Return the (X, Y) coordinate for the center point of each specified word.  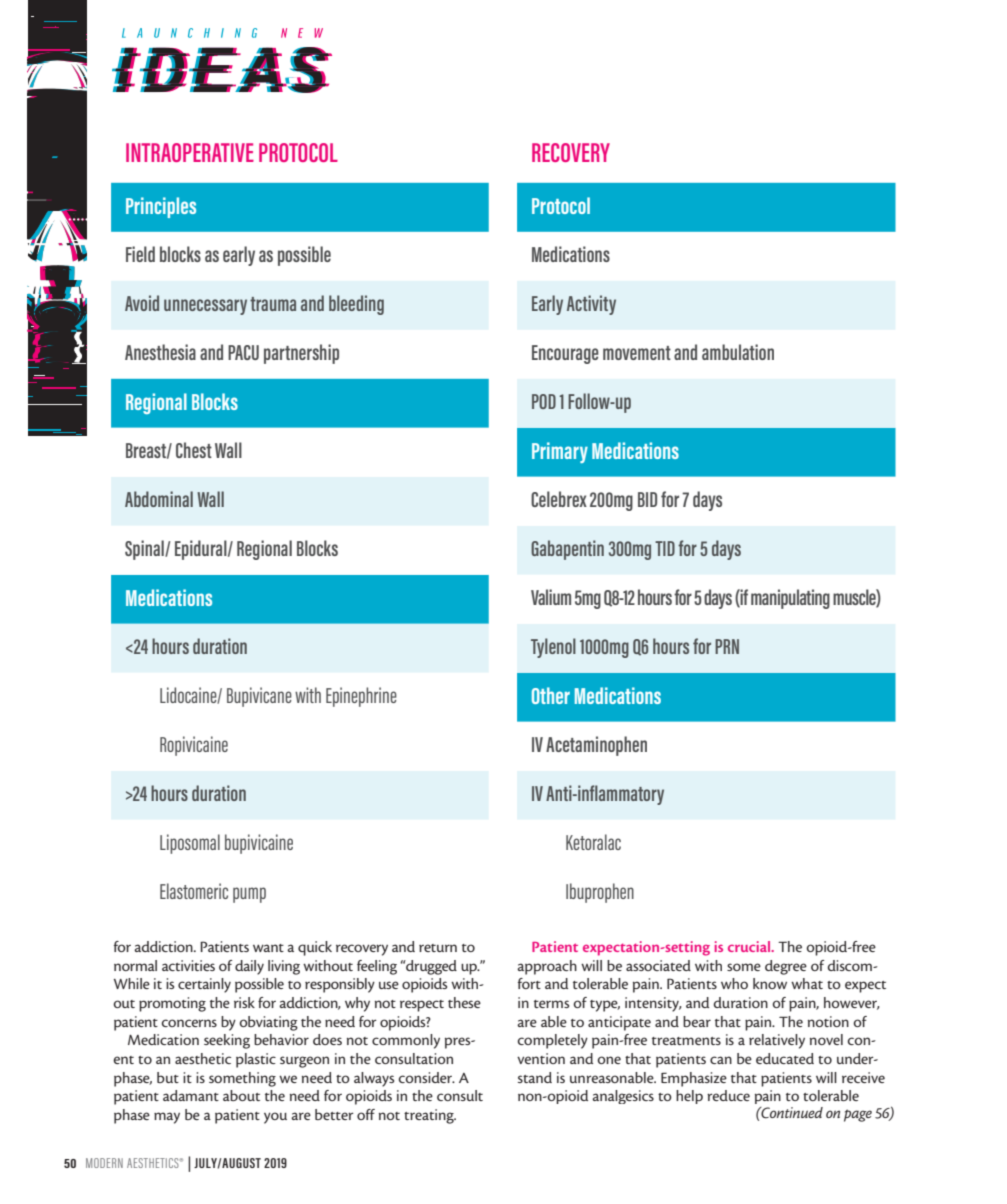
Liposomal (190, 844)
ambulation (738, 352)
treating (430, 1116)
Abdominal (159, 499)
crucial (750, 946)
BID (647, 499)
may (167, 1118)
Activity (591, 305)
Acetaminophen (596, 746)
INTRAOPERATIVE (190, 152)
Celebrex (559, 499)
